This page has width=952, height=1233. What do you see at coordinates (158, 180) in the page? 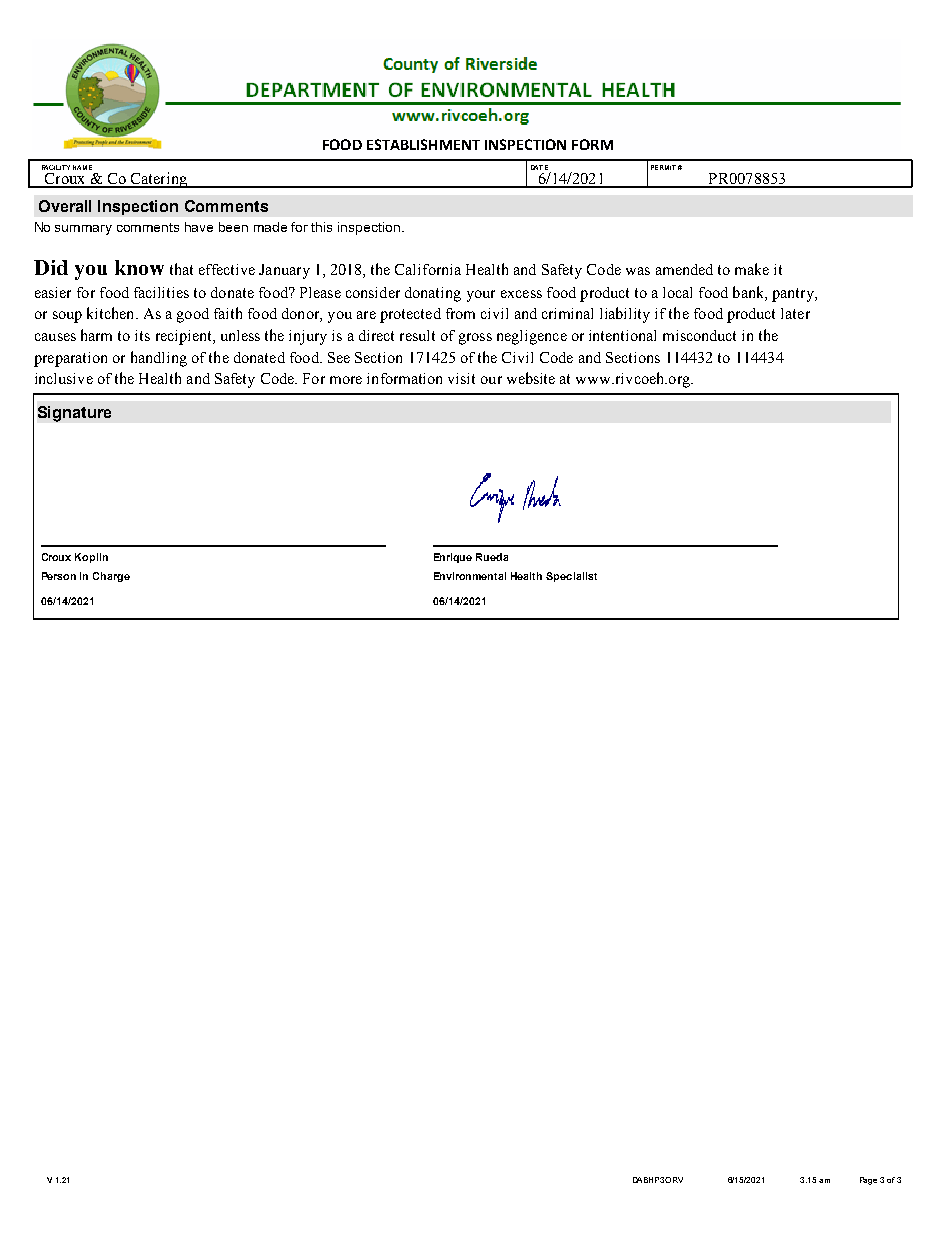
I see `Catering` at bounding box center [158, 180].
